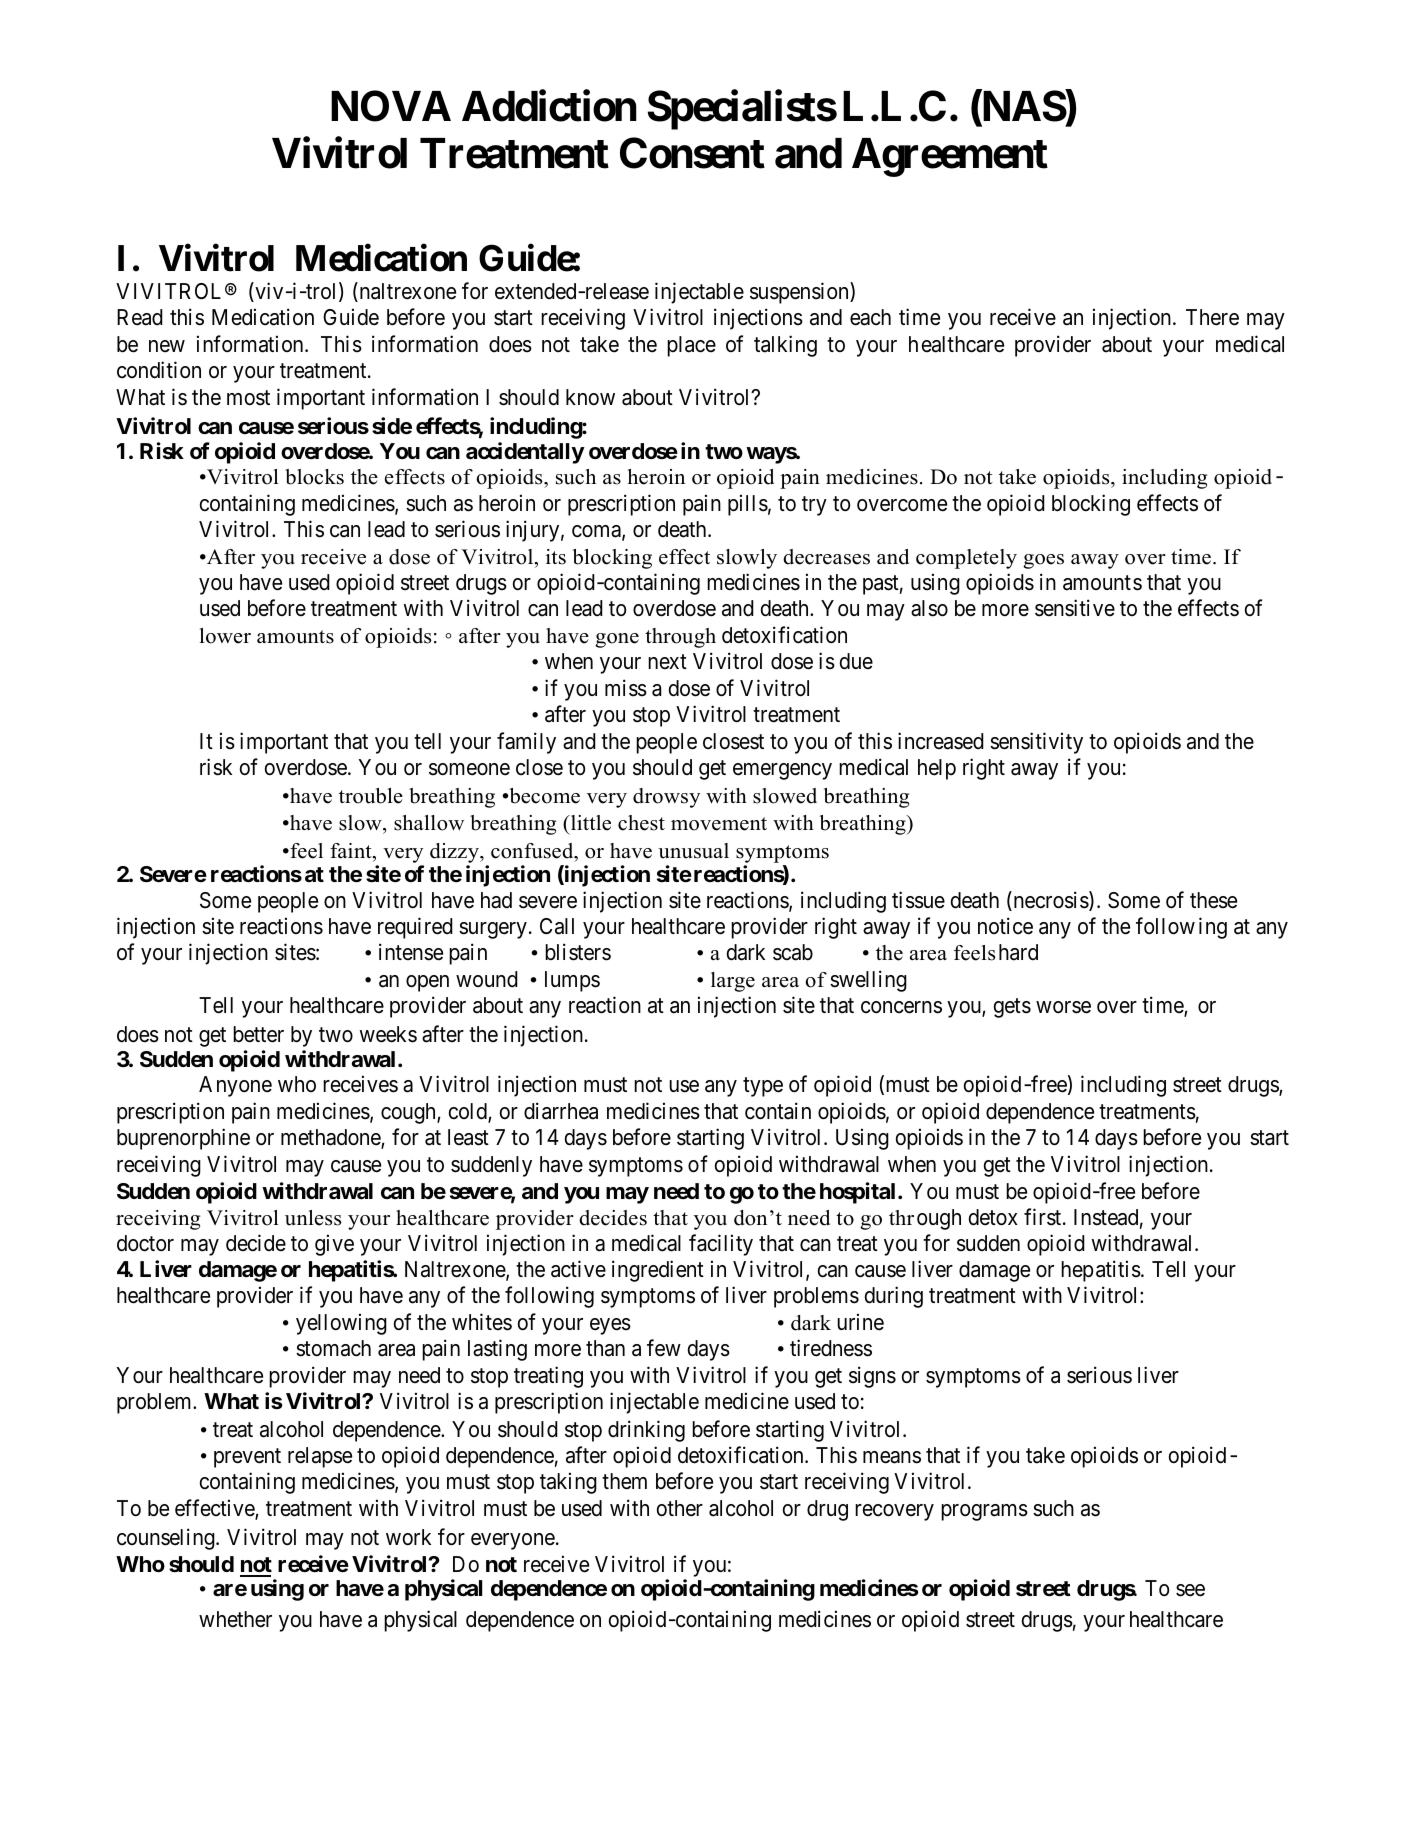 Image resolution: width=1409 pixels, height=1823 pixels. I want to click on NOVA, so click(391, 106).
